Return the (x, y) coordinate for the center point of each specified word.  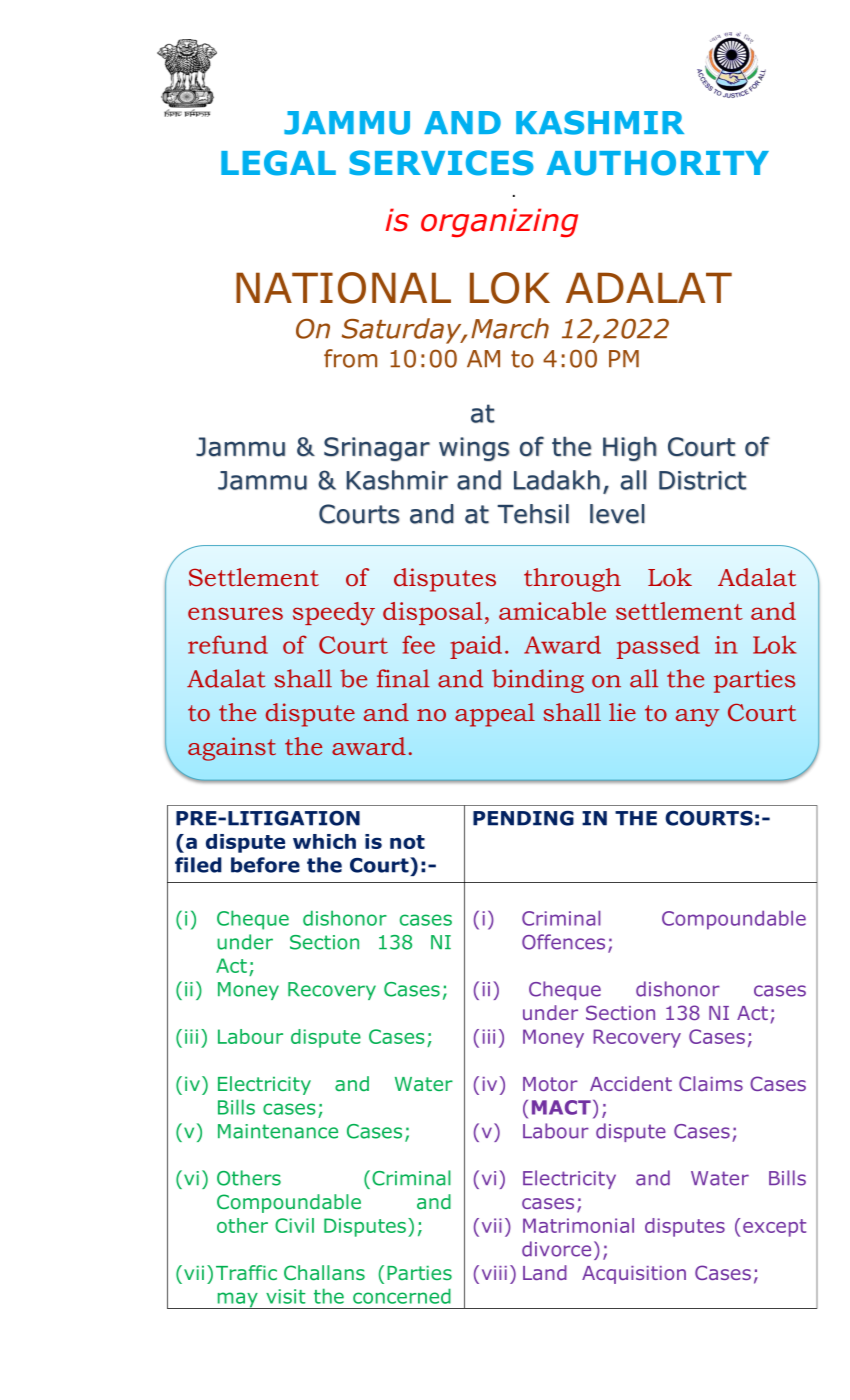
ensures (235, 613)
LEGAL (278, 163)
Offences (563, 942)
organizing (499, 223)
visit (286, 1296)
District (702, 480)
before (265, 865)
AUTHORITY (657, 163)
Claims (711, 1083)
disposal (432, 613)
